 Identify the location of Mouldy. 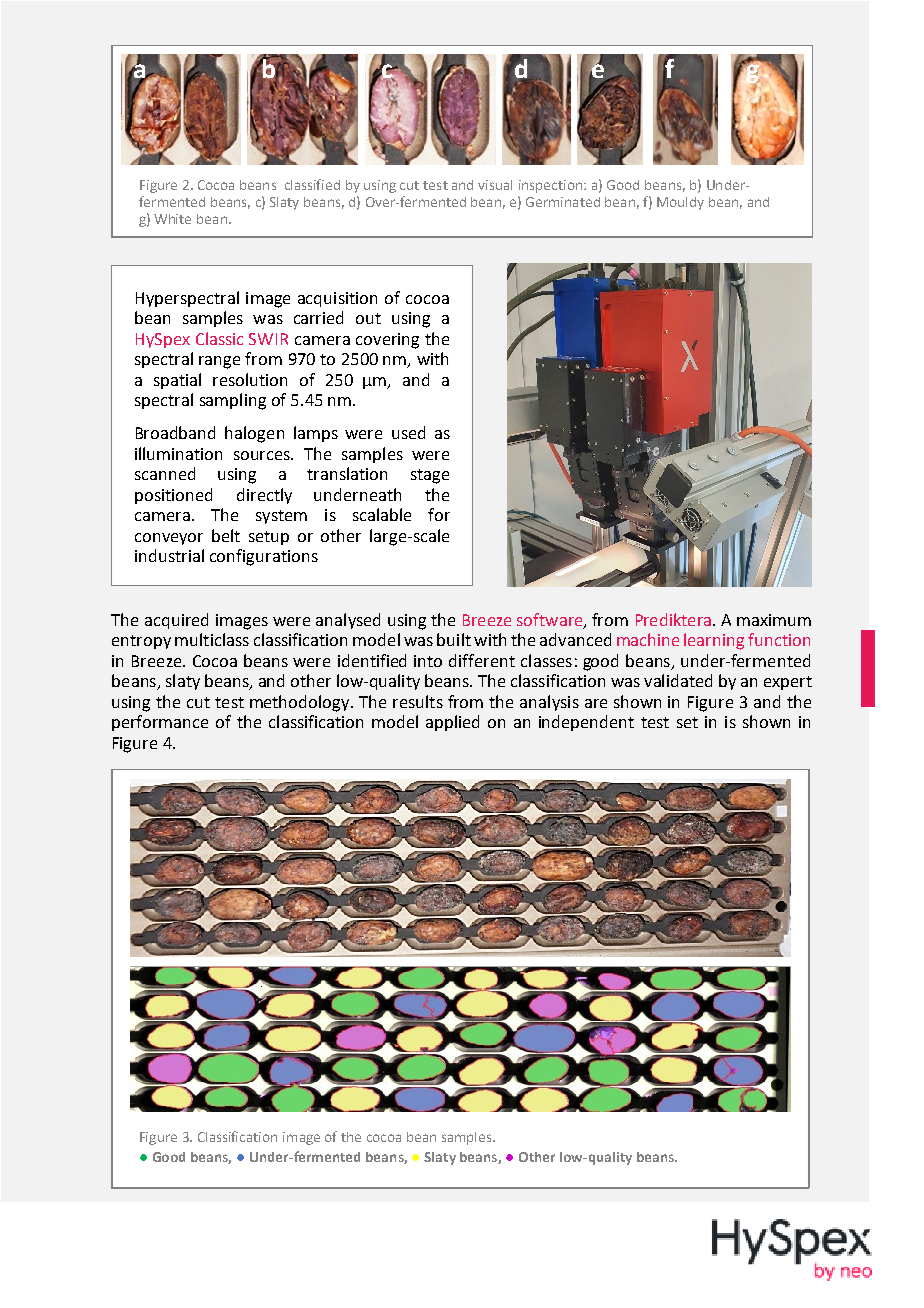
(680, 203).
